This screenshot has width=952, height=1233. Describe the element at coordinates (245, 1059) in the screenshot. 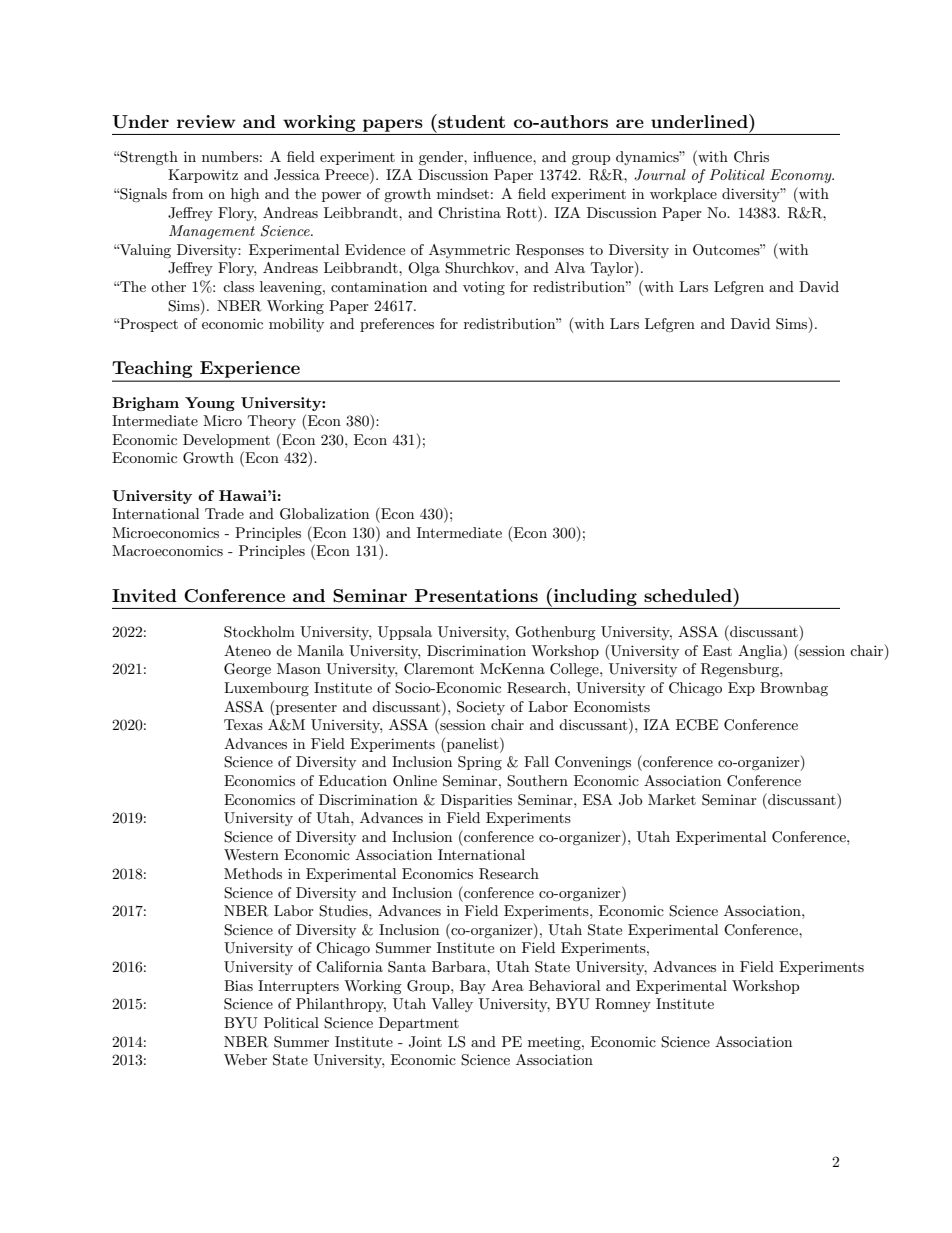

I see `Weber` at that location.
